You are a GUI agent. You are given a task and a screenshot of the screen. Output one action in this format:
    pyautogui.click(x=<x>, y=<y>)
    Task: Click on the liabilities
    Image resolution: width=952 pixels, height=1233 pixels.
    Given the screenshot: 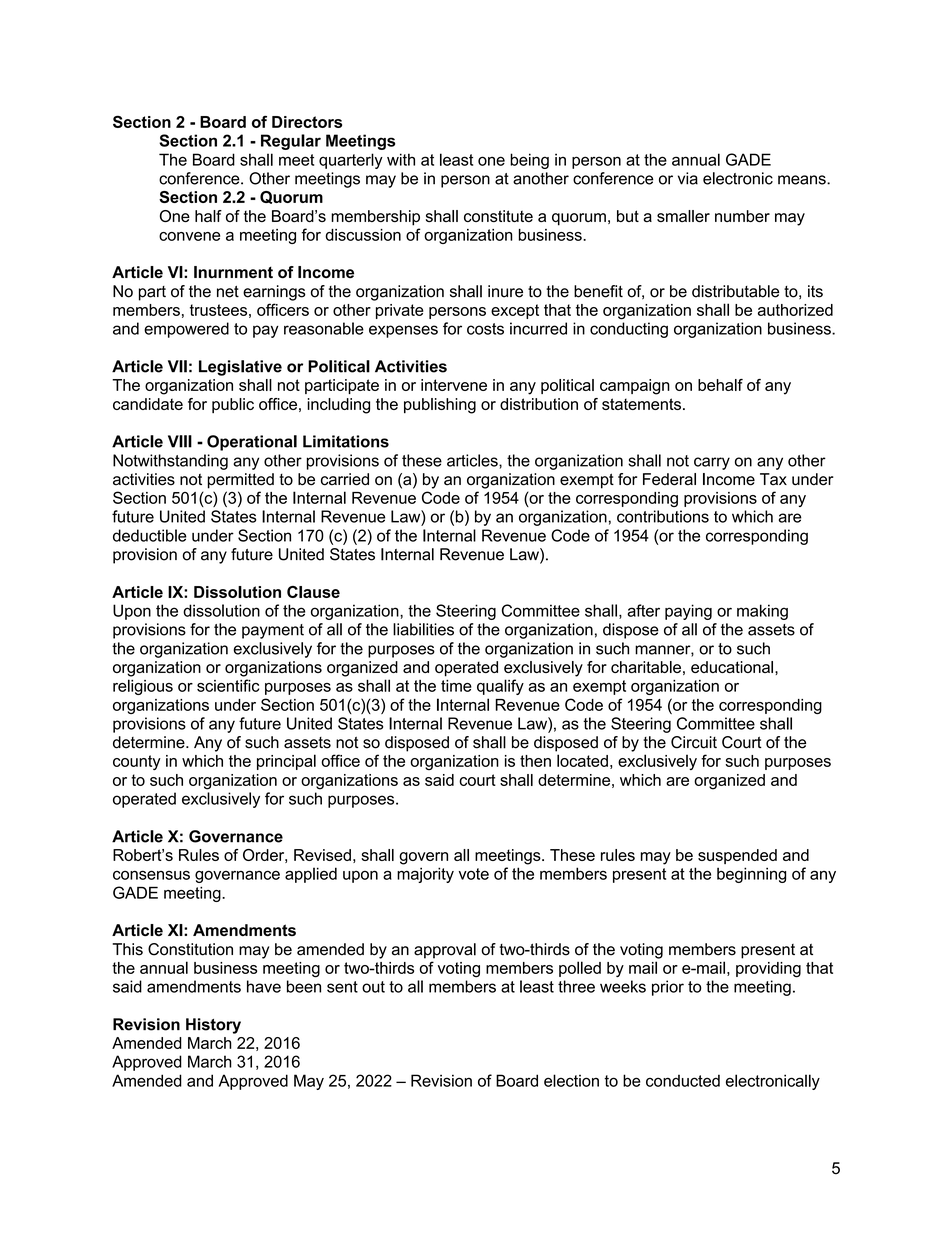 What is the action you would take?
    pyautogui.click(x=423, y=629)
